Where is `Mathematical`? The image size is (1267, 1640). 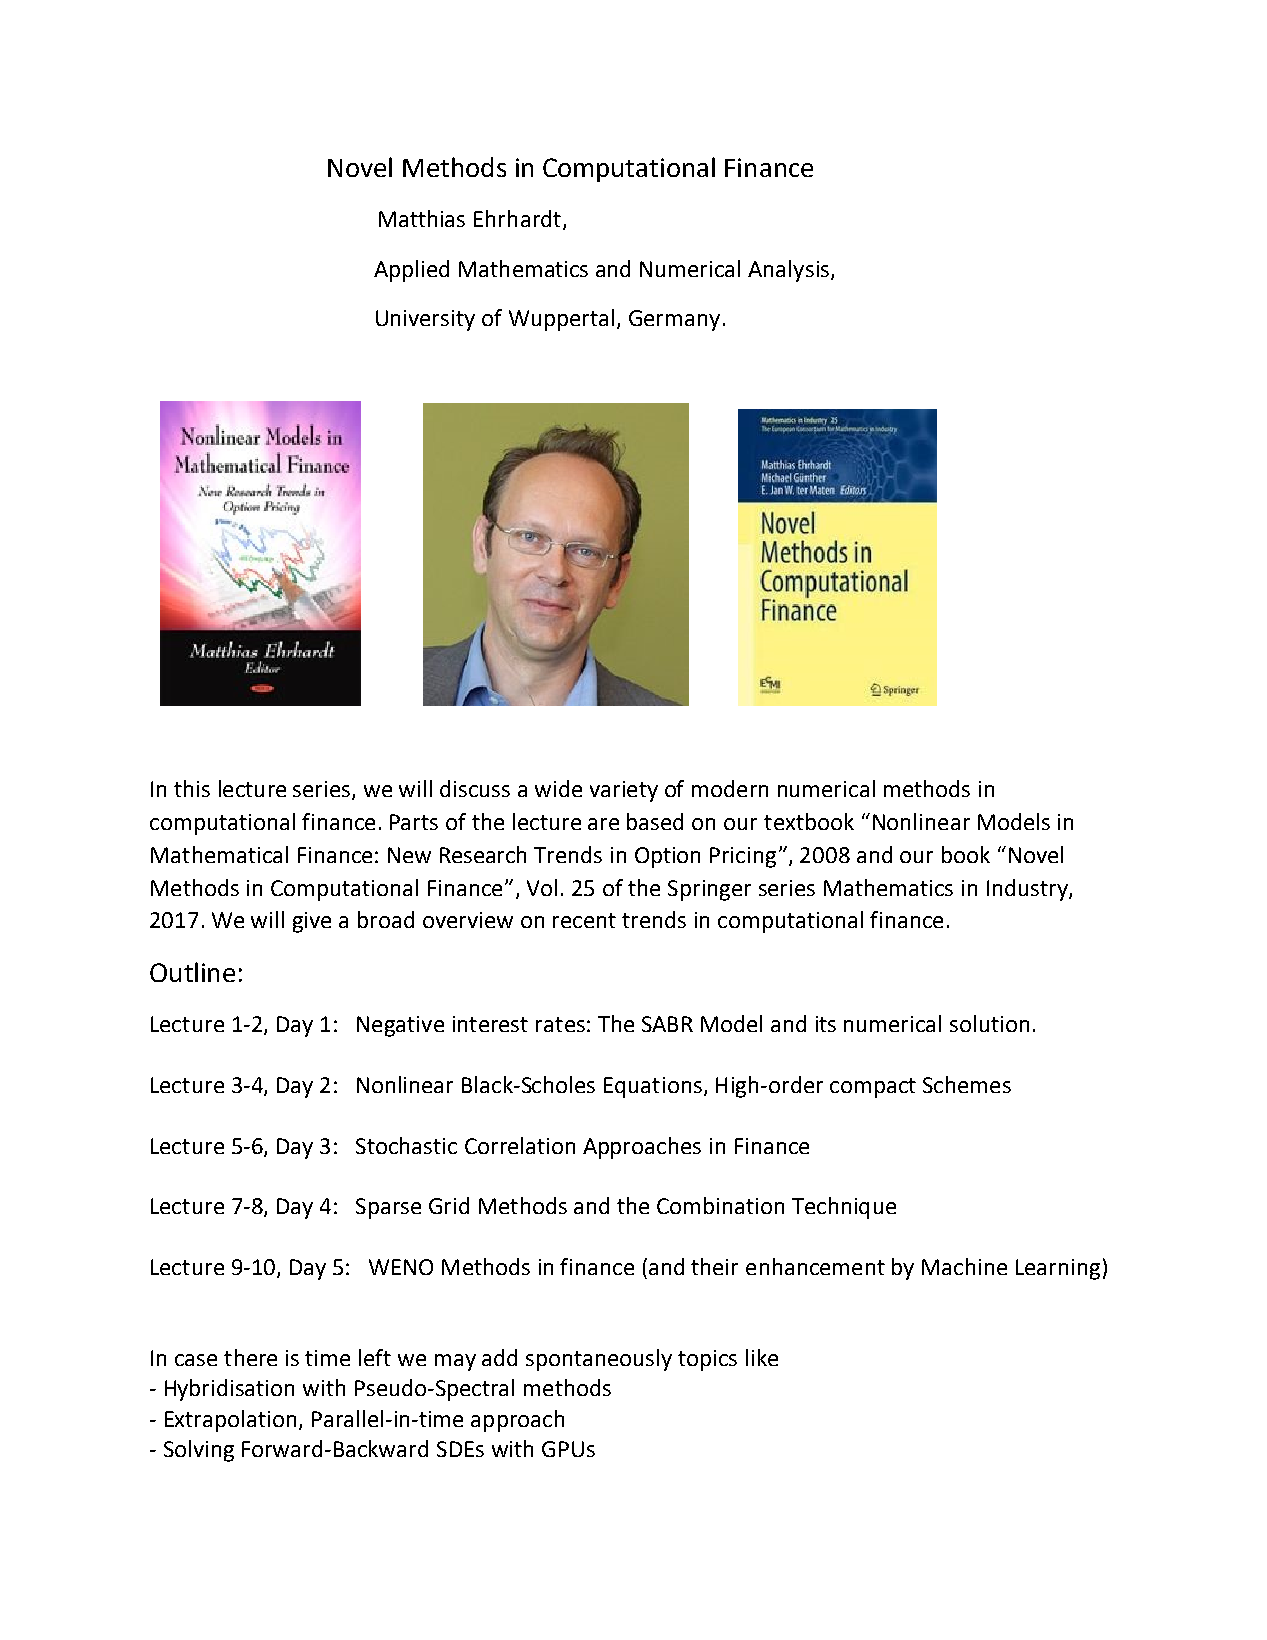
Mathematical is located at coordinates (219, 854).
